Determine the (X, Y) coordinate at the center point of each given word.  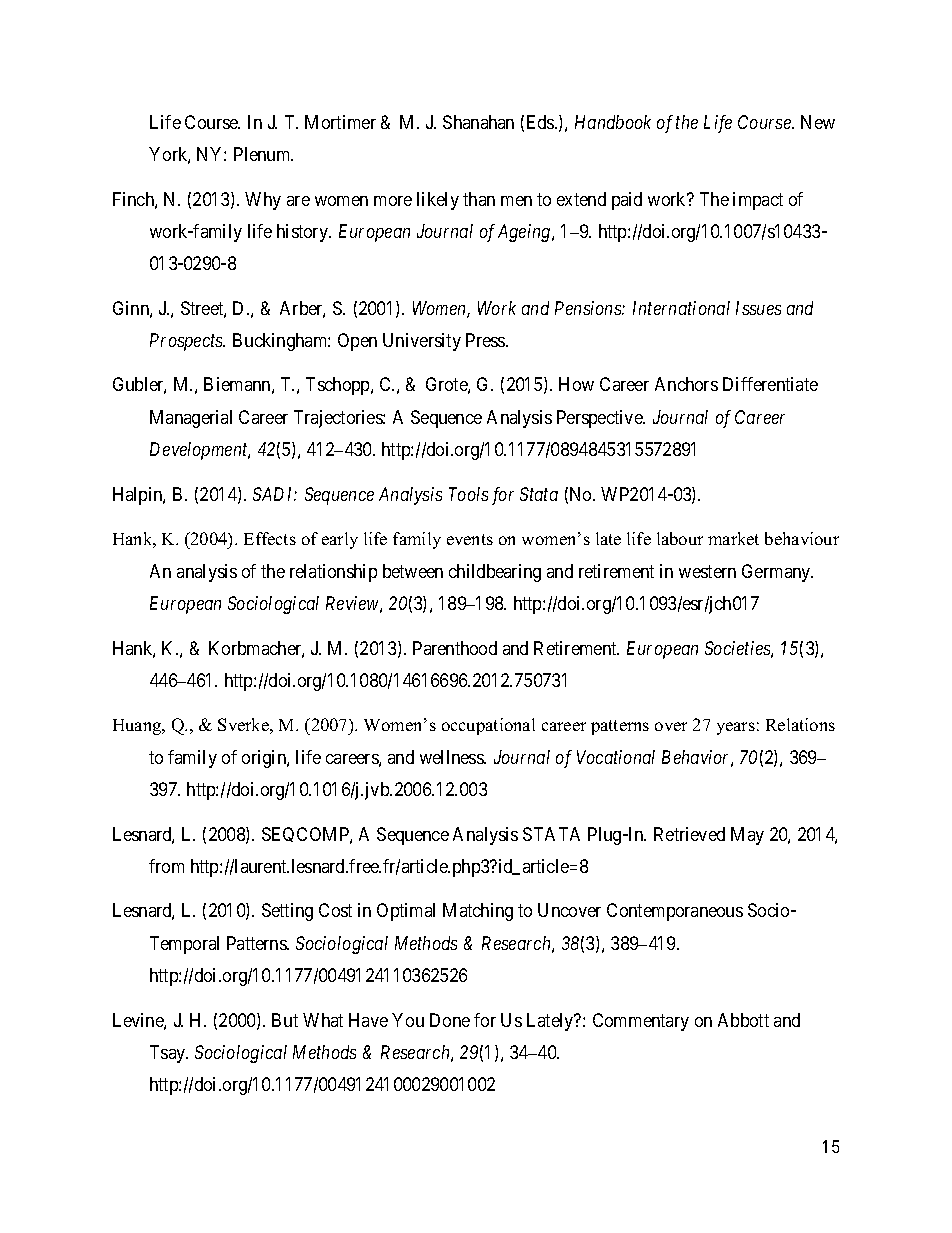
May (747, 836)
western (707, 571)
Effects (270, 538)
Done (450, 1020)
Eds (541, 122)
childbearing (495, 573)
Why (263, 201)
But (285, 1020)
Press (486, 340)
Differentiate (770, 384)
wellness (452, 757)
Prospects (187, 342)
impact (758, 201)
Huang (138, 727)
